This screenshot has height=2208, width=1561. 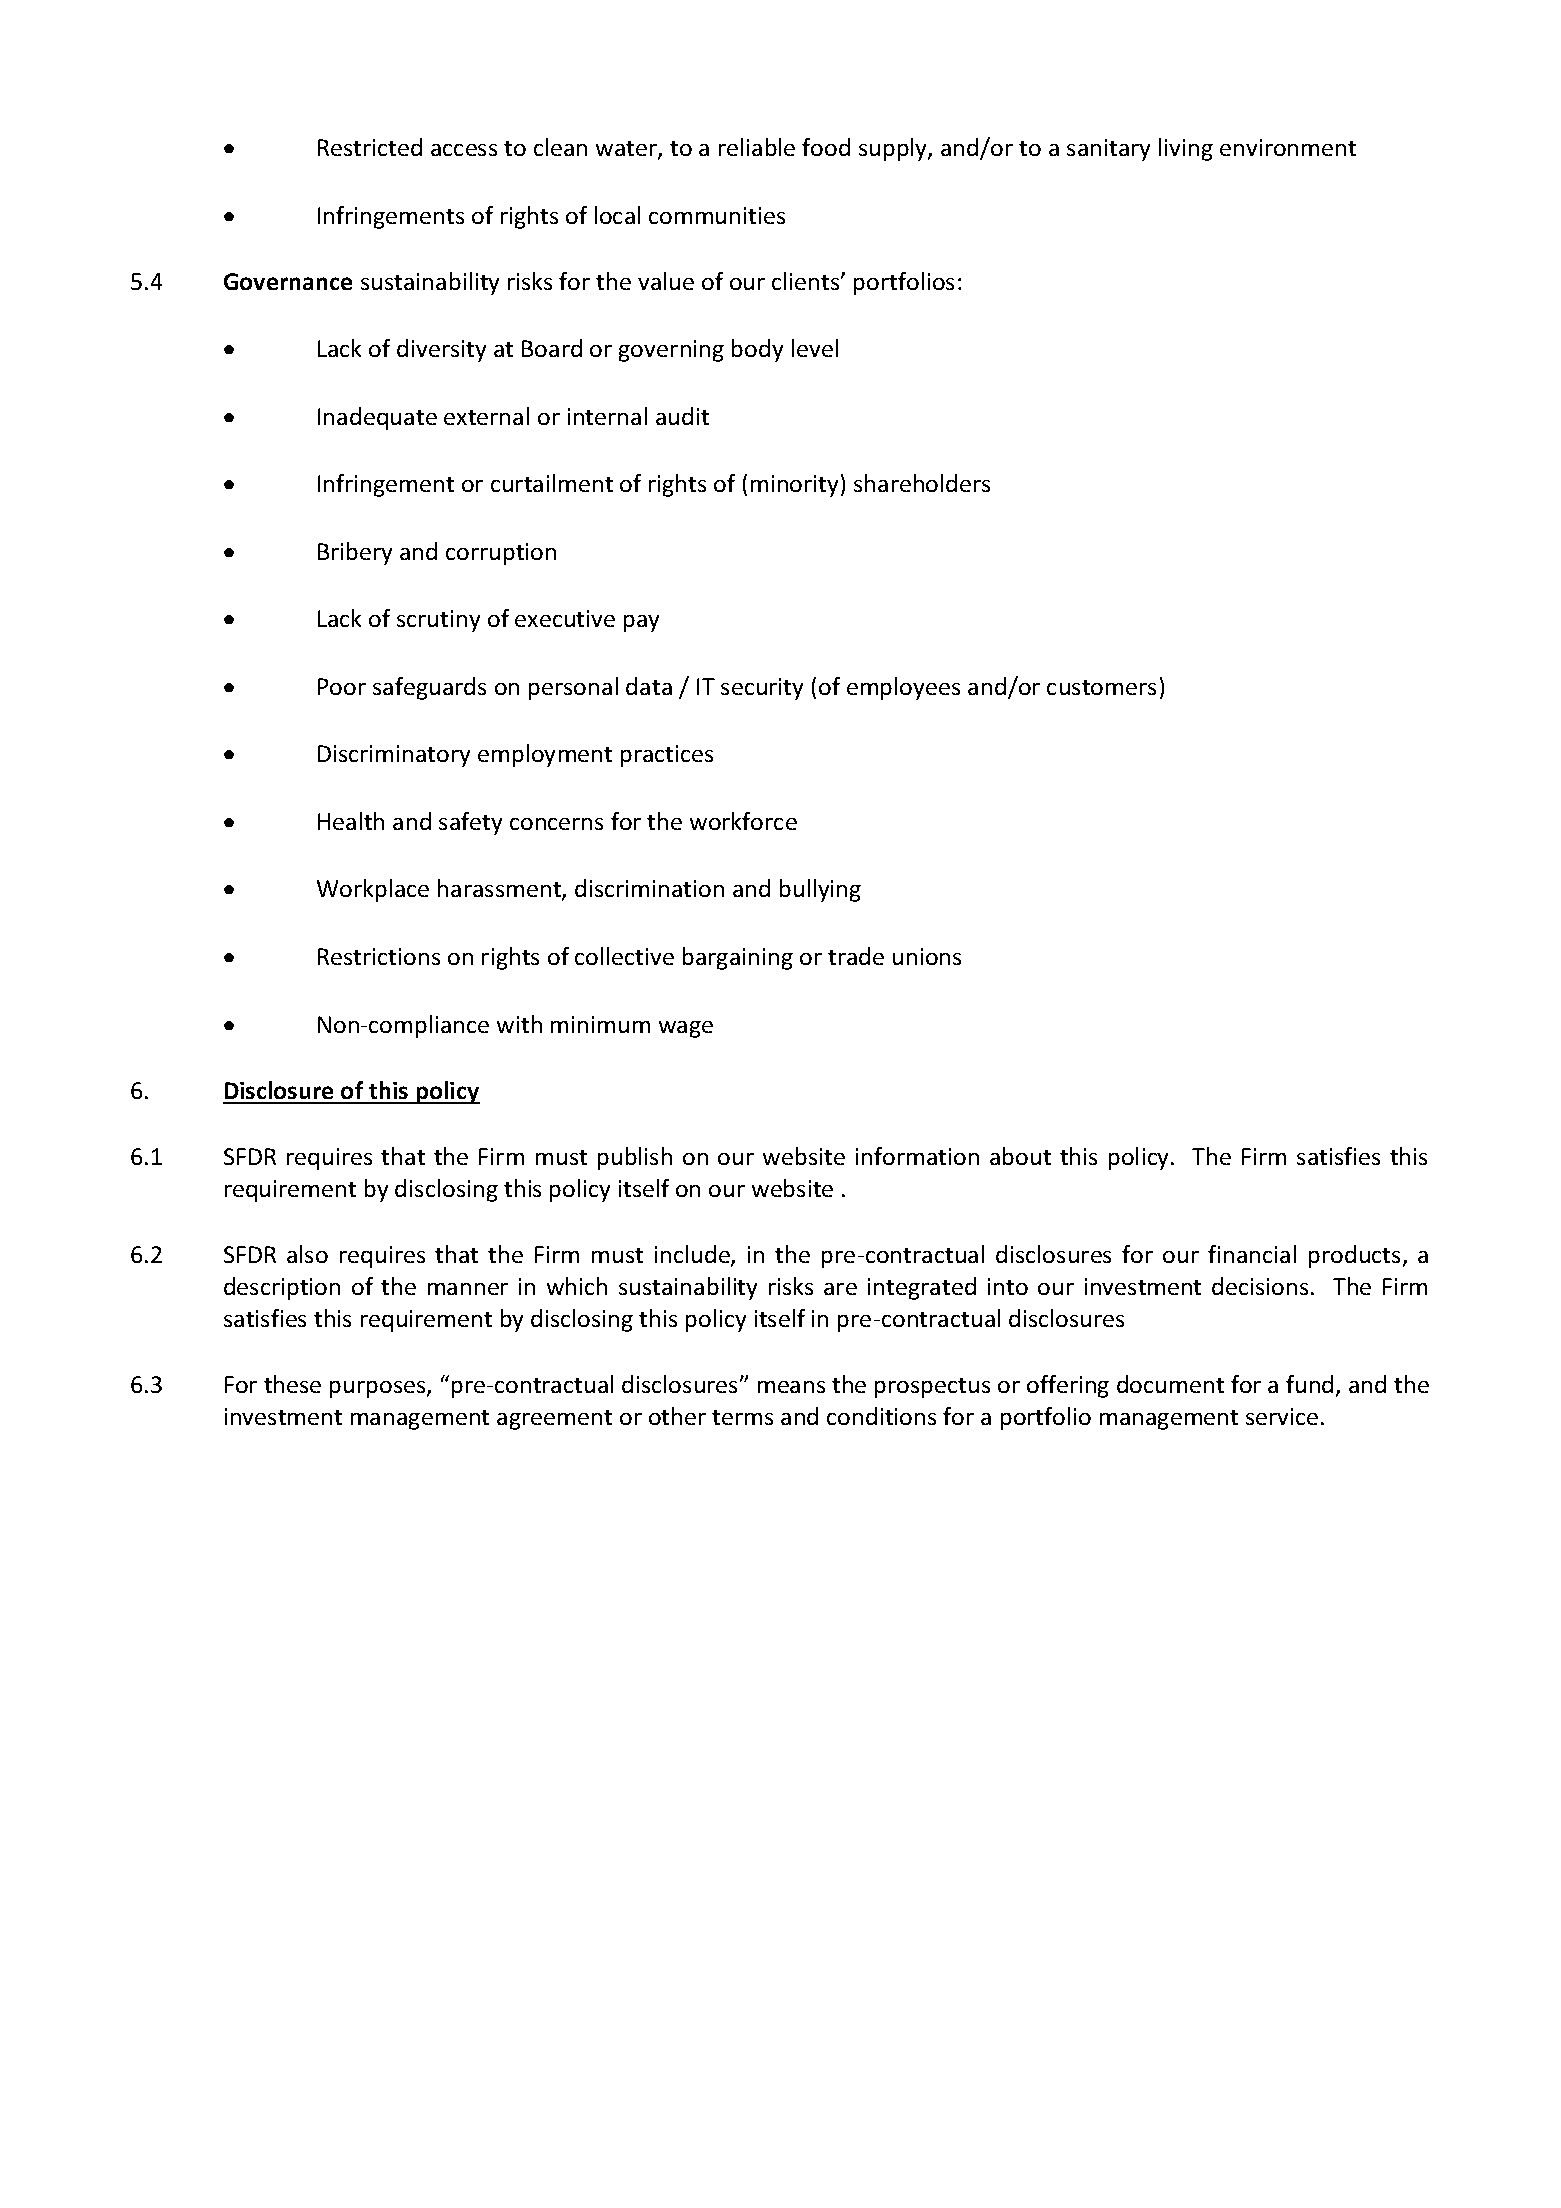 I want to click on customers, so click(x=1101, y=687).
